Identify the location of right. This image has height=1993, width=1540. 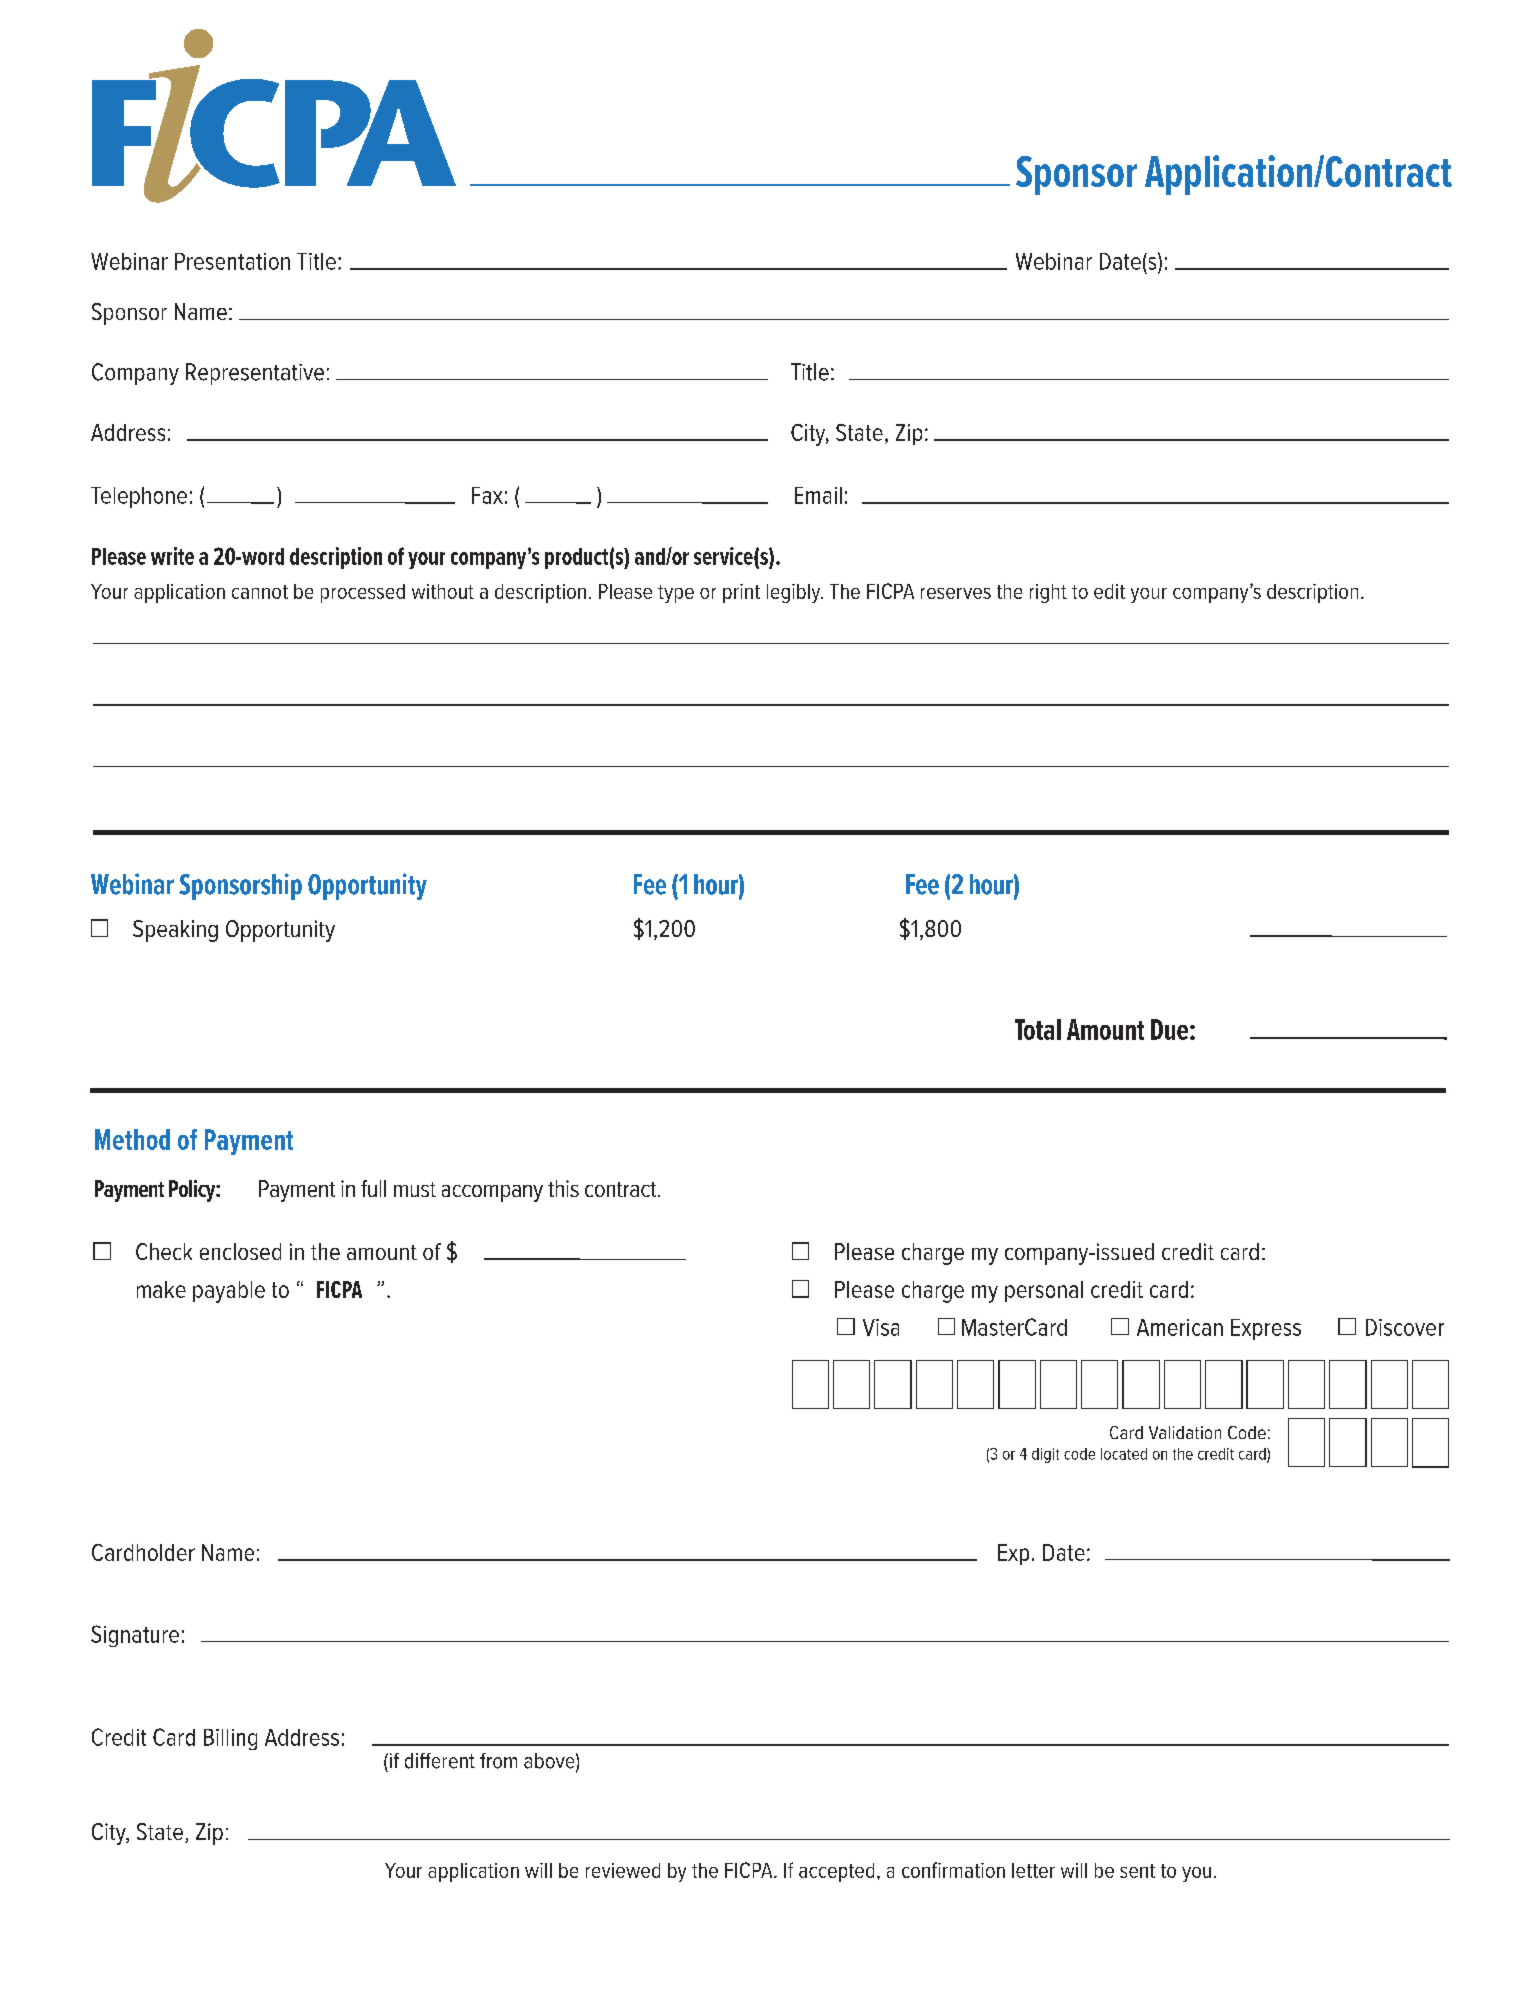
(1048, 593).
